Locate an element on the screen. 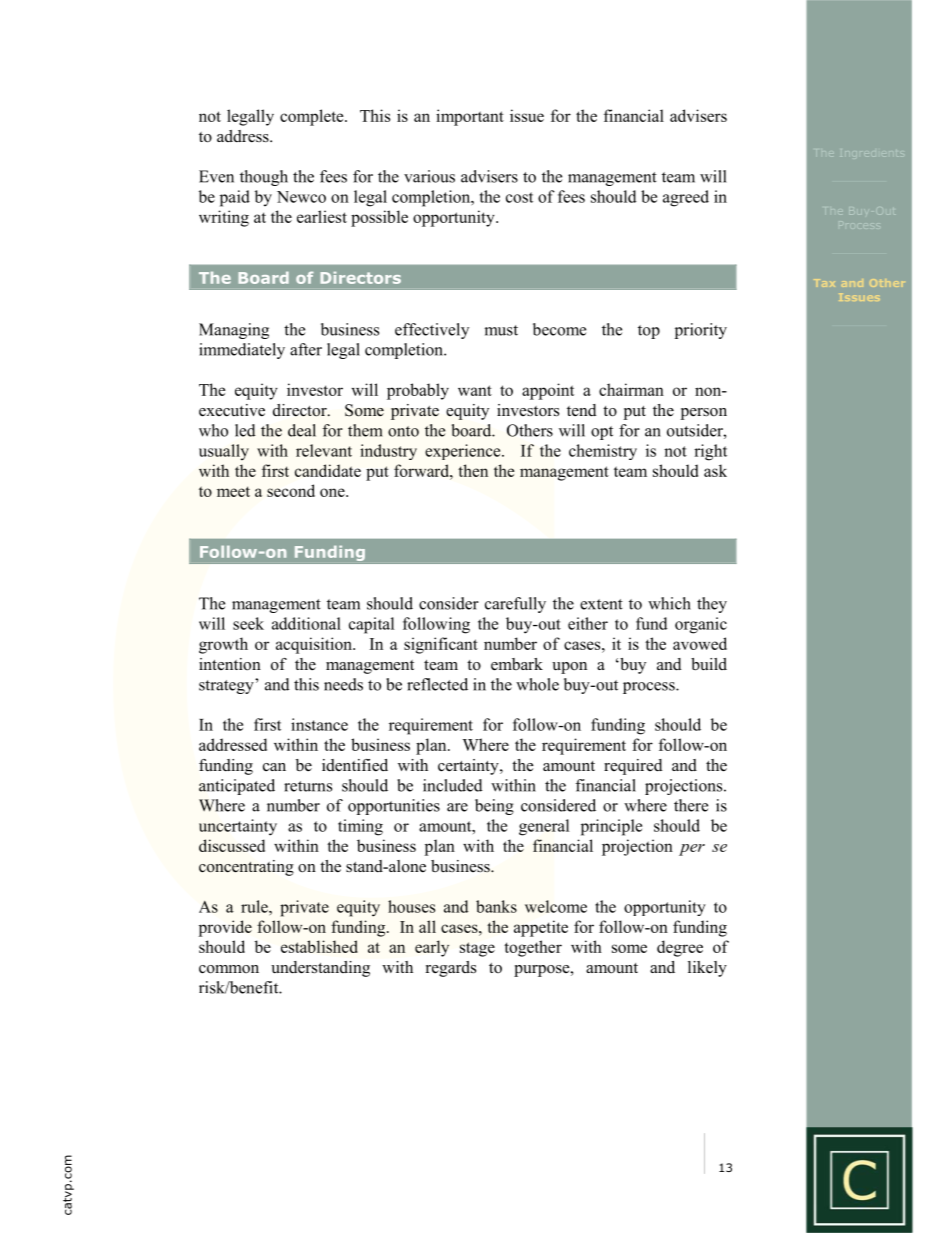 This screenshot has height=1233, width=952. important is located at coordinates (470, 117).
